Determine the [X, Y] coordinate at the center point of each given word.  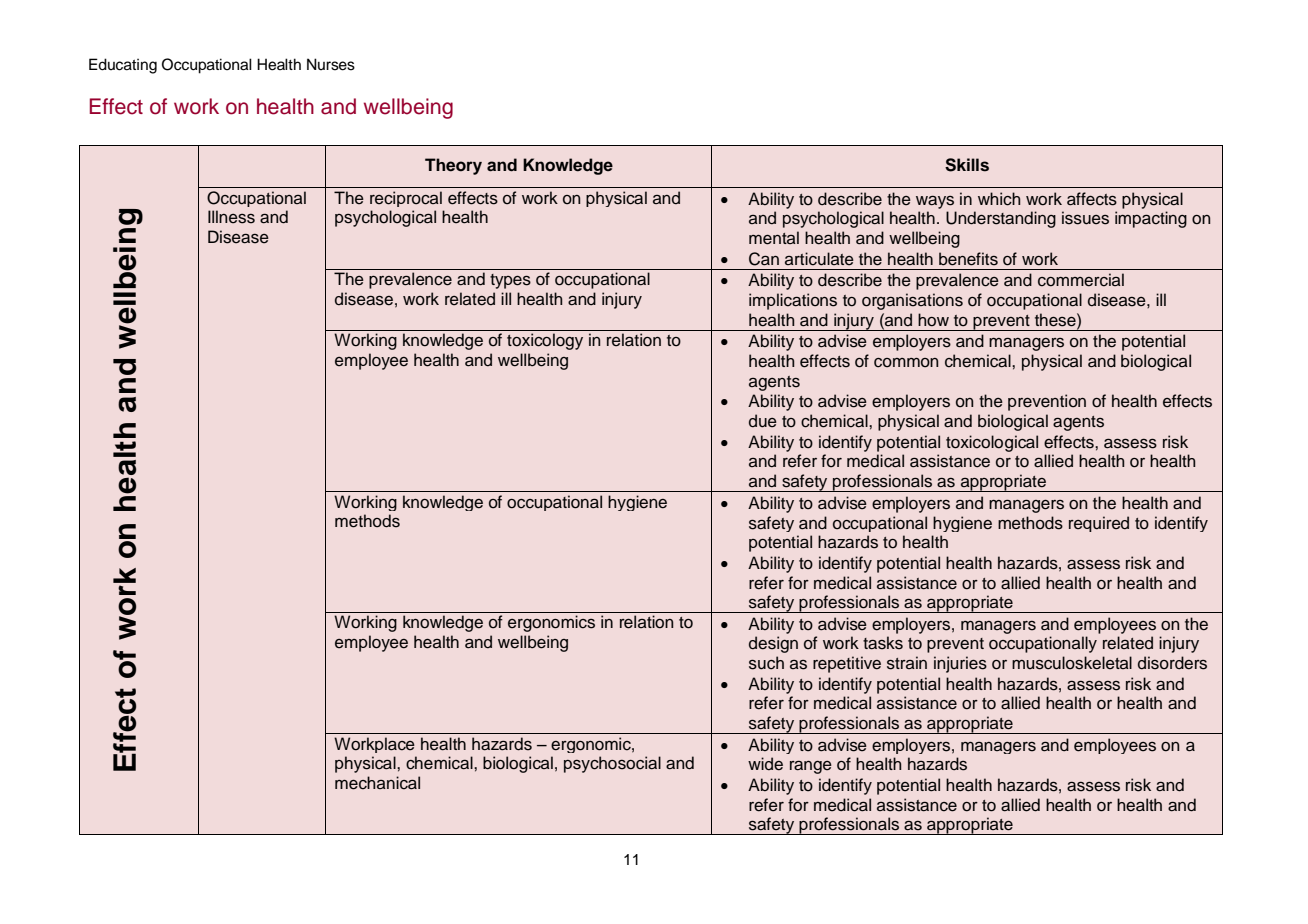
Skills [967, 165]
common [906, 363]
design [773, 644]
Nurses [331, 64]
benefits [968, 259]
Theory [453, 166]
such [766, 663]
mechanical [377, 783]
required [1099, 524]
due [763, 421]
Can [764, 259]
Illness [231, 217]
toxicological [992, 443]
